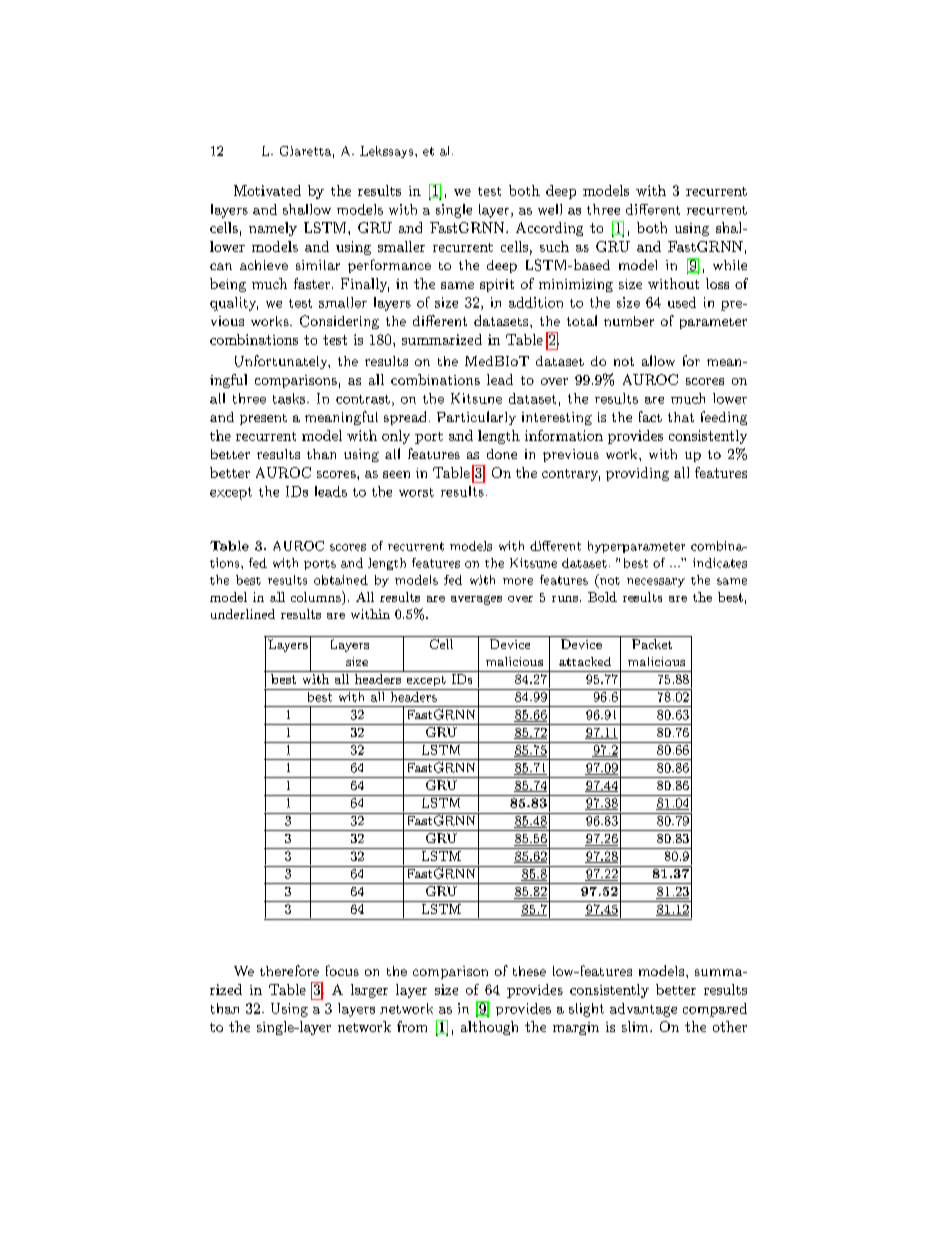 Image resolution: width=952 pixels, height=1233 pixels. I want to click on averages, so click(476, 600).
